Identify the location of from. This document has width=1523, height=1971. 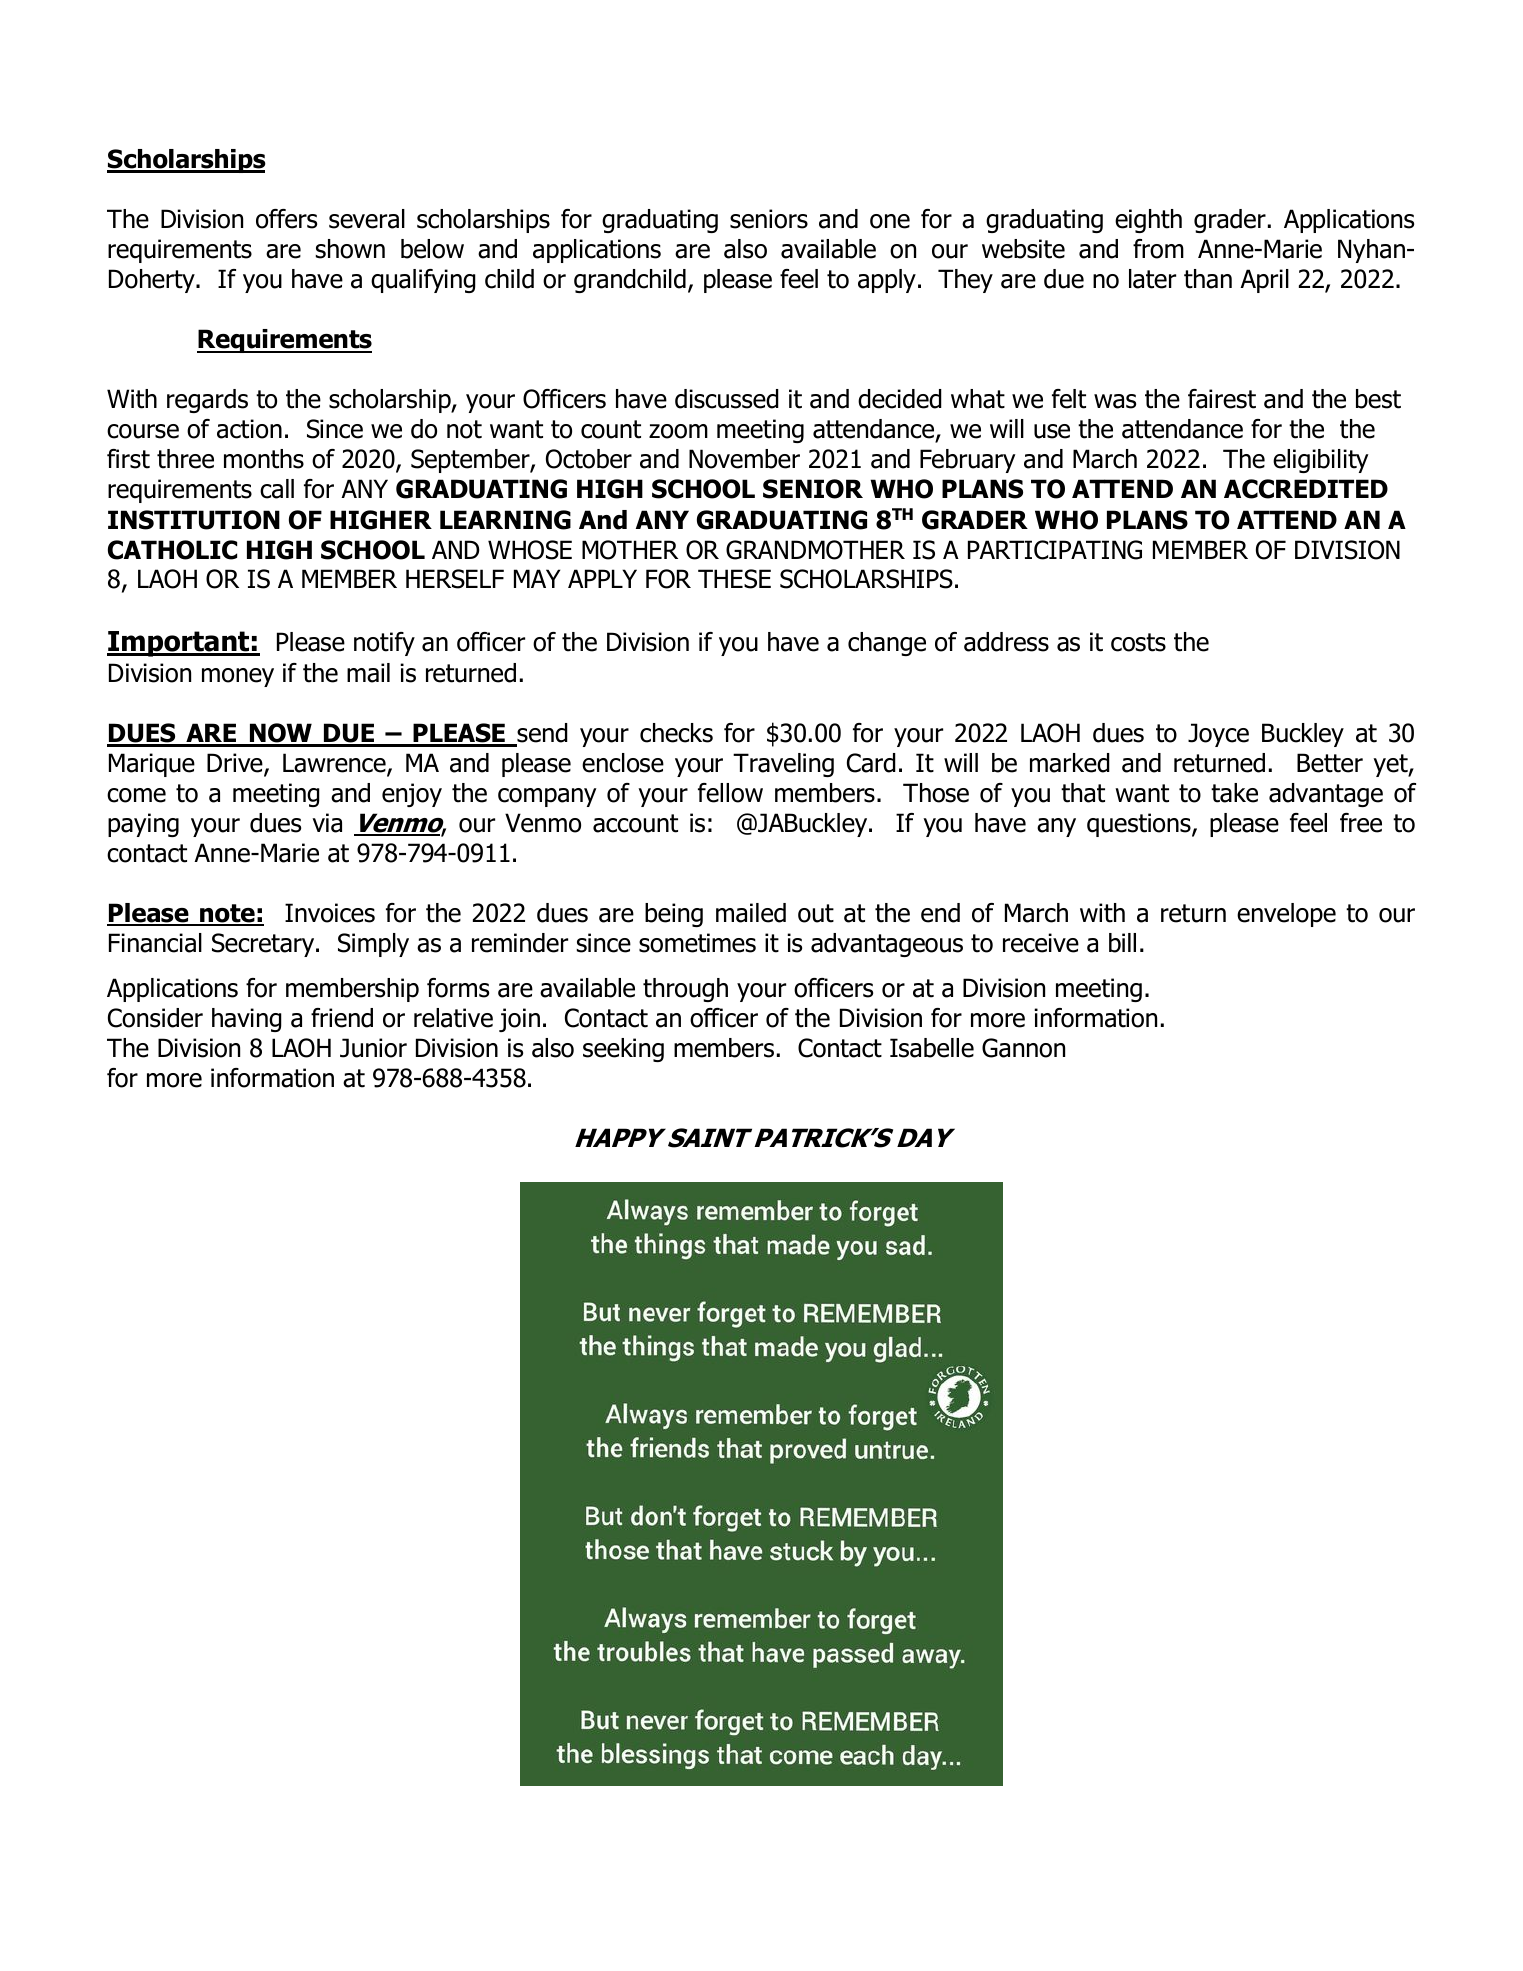
(1158, 249).
